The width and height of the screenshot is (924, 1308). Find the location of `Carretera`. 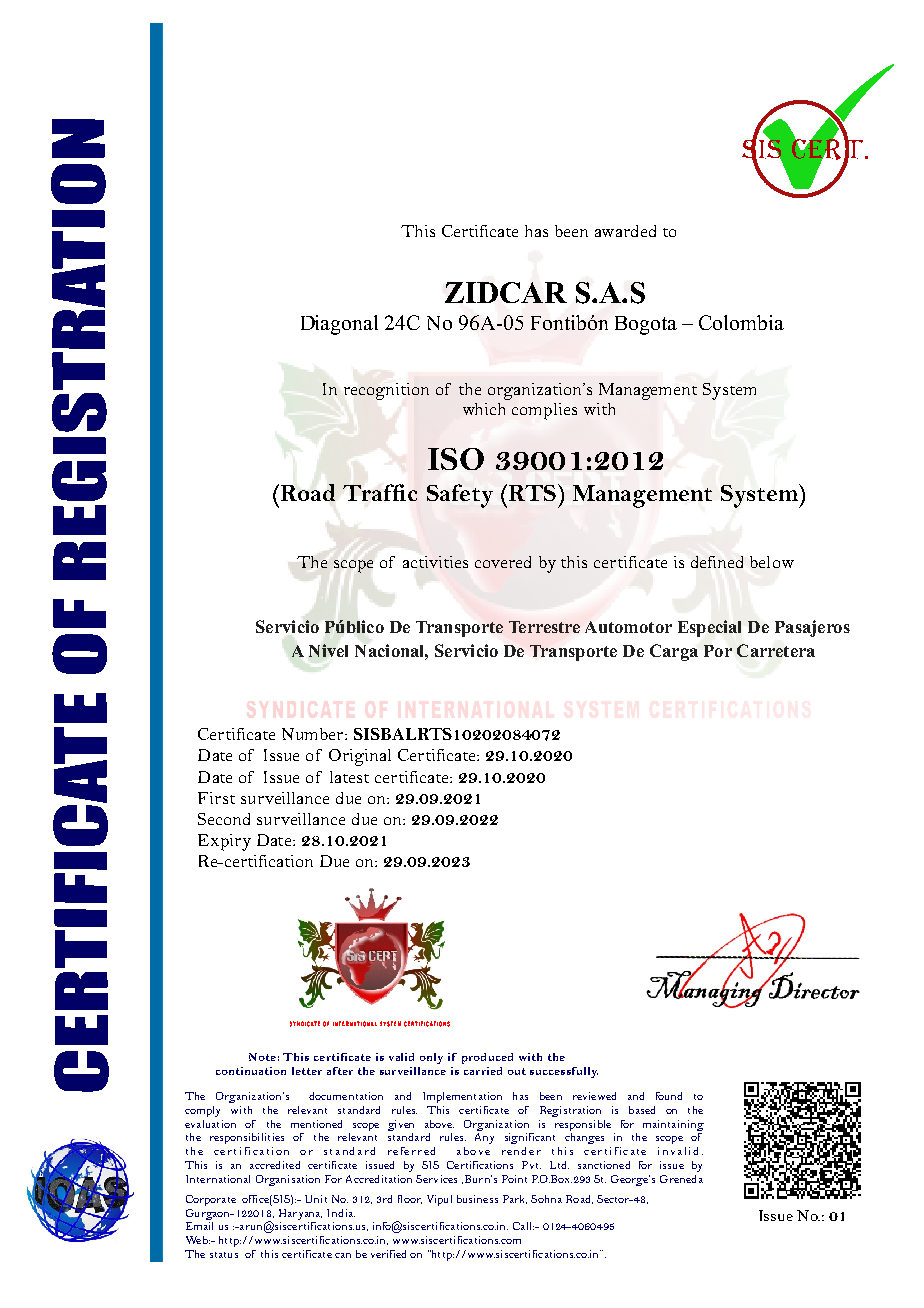

Carretera is located at coordinates (776, 650).
